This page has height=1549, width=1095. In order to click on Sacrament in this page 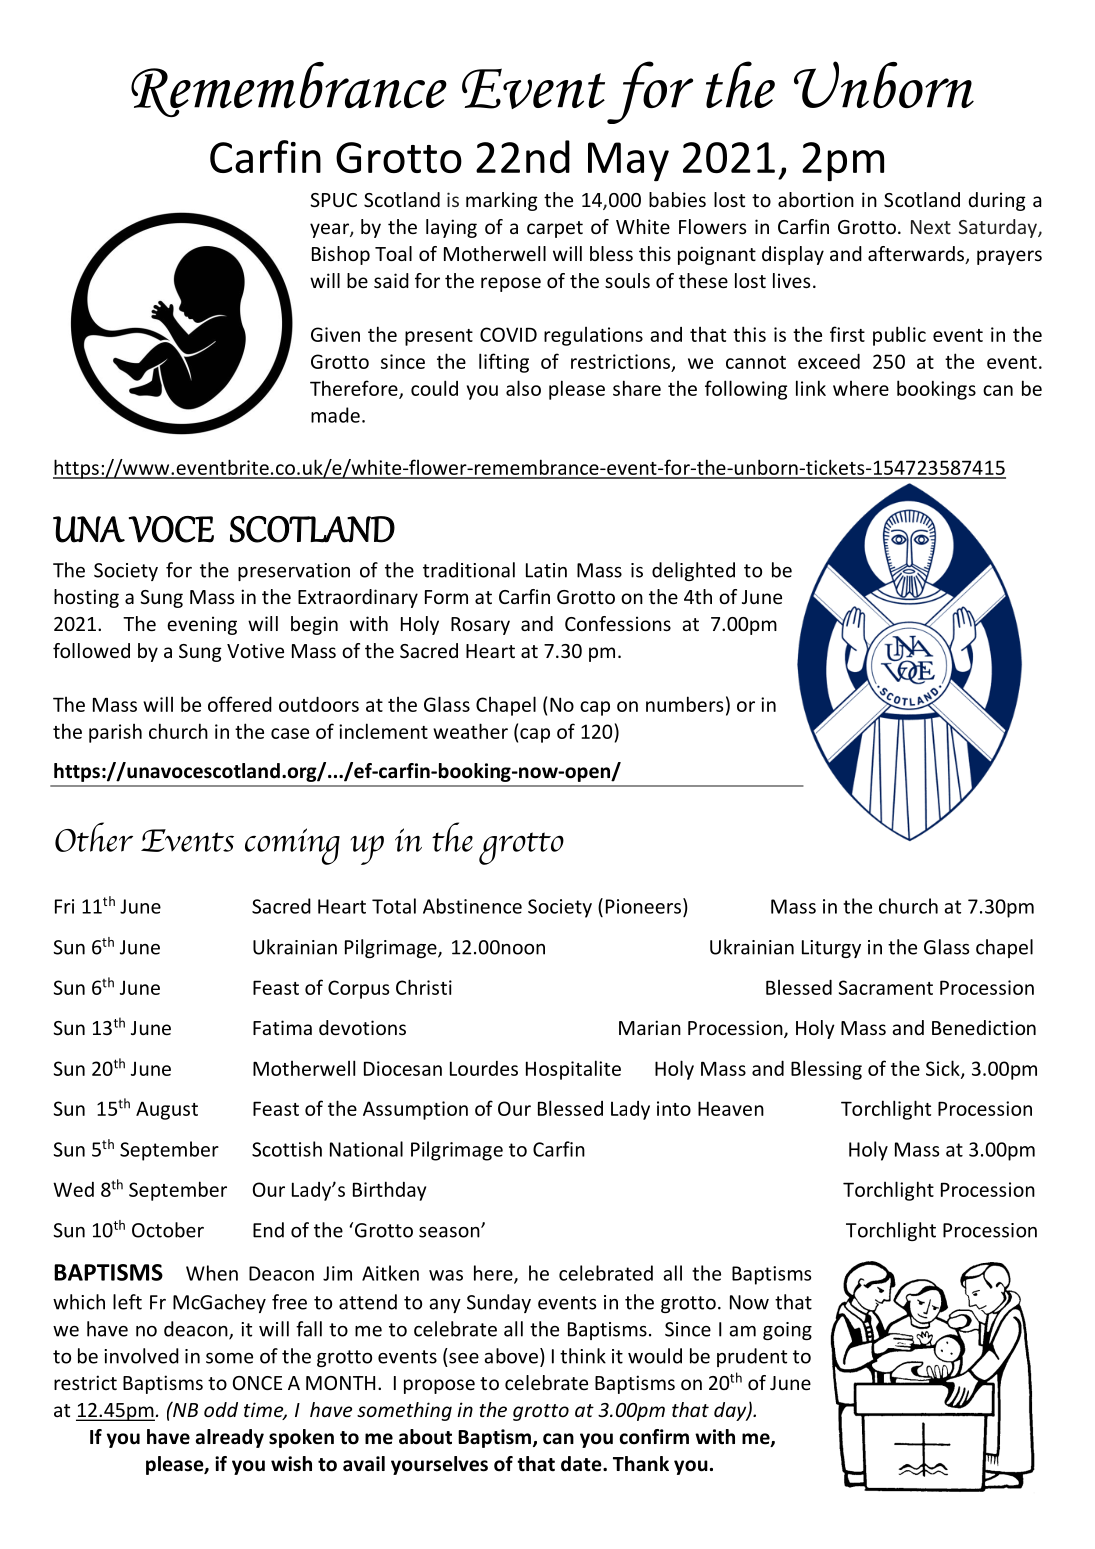, I will do `click(886, 987)`.
